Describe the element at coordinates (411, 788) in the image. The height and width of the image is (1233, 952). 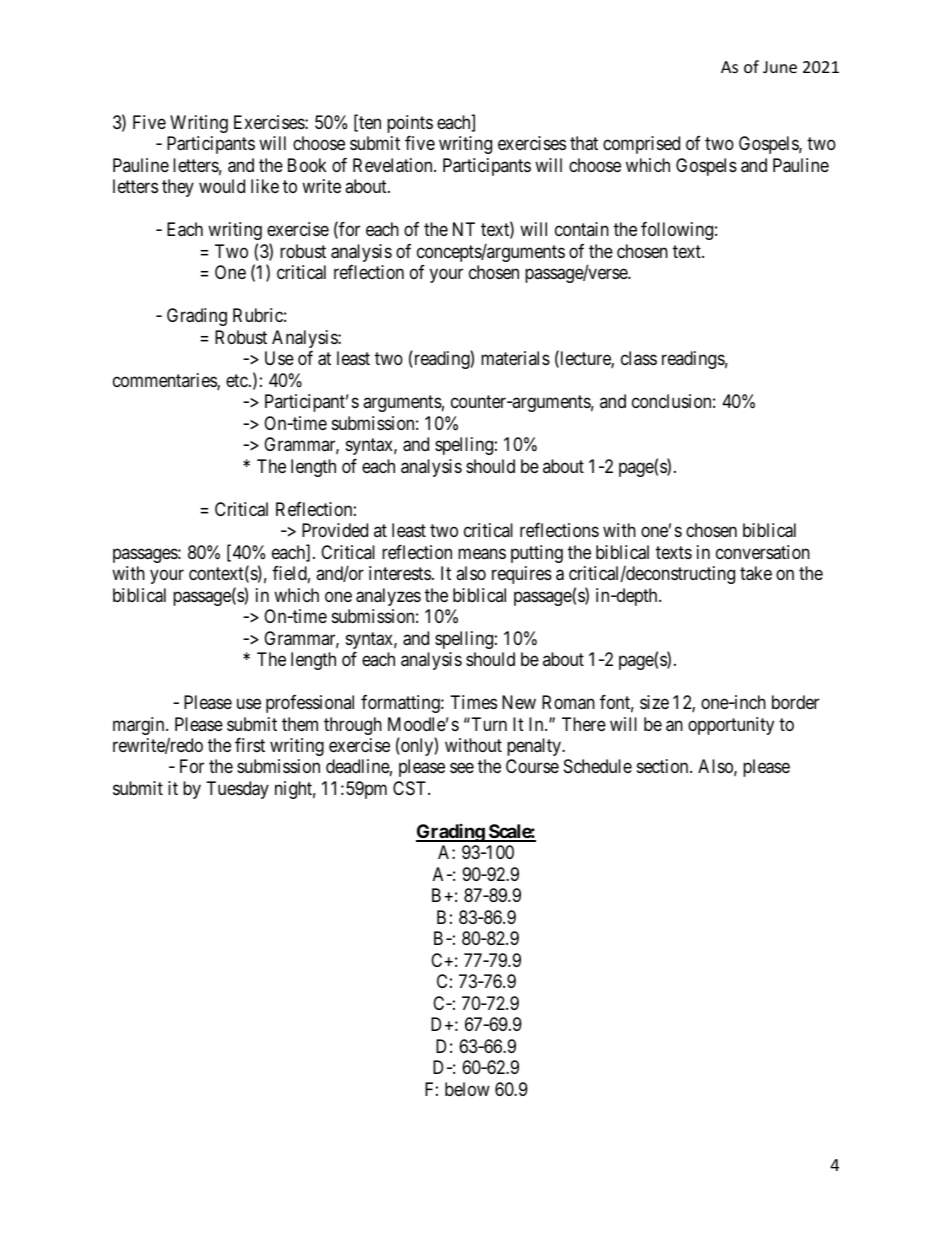
I see `CST` at that location.
